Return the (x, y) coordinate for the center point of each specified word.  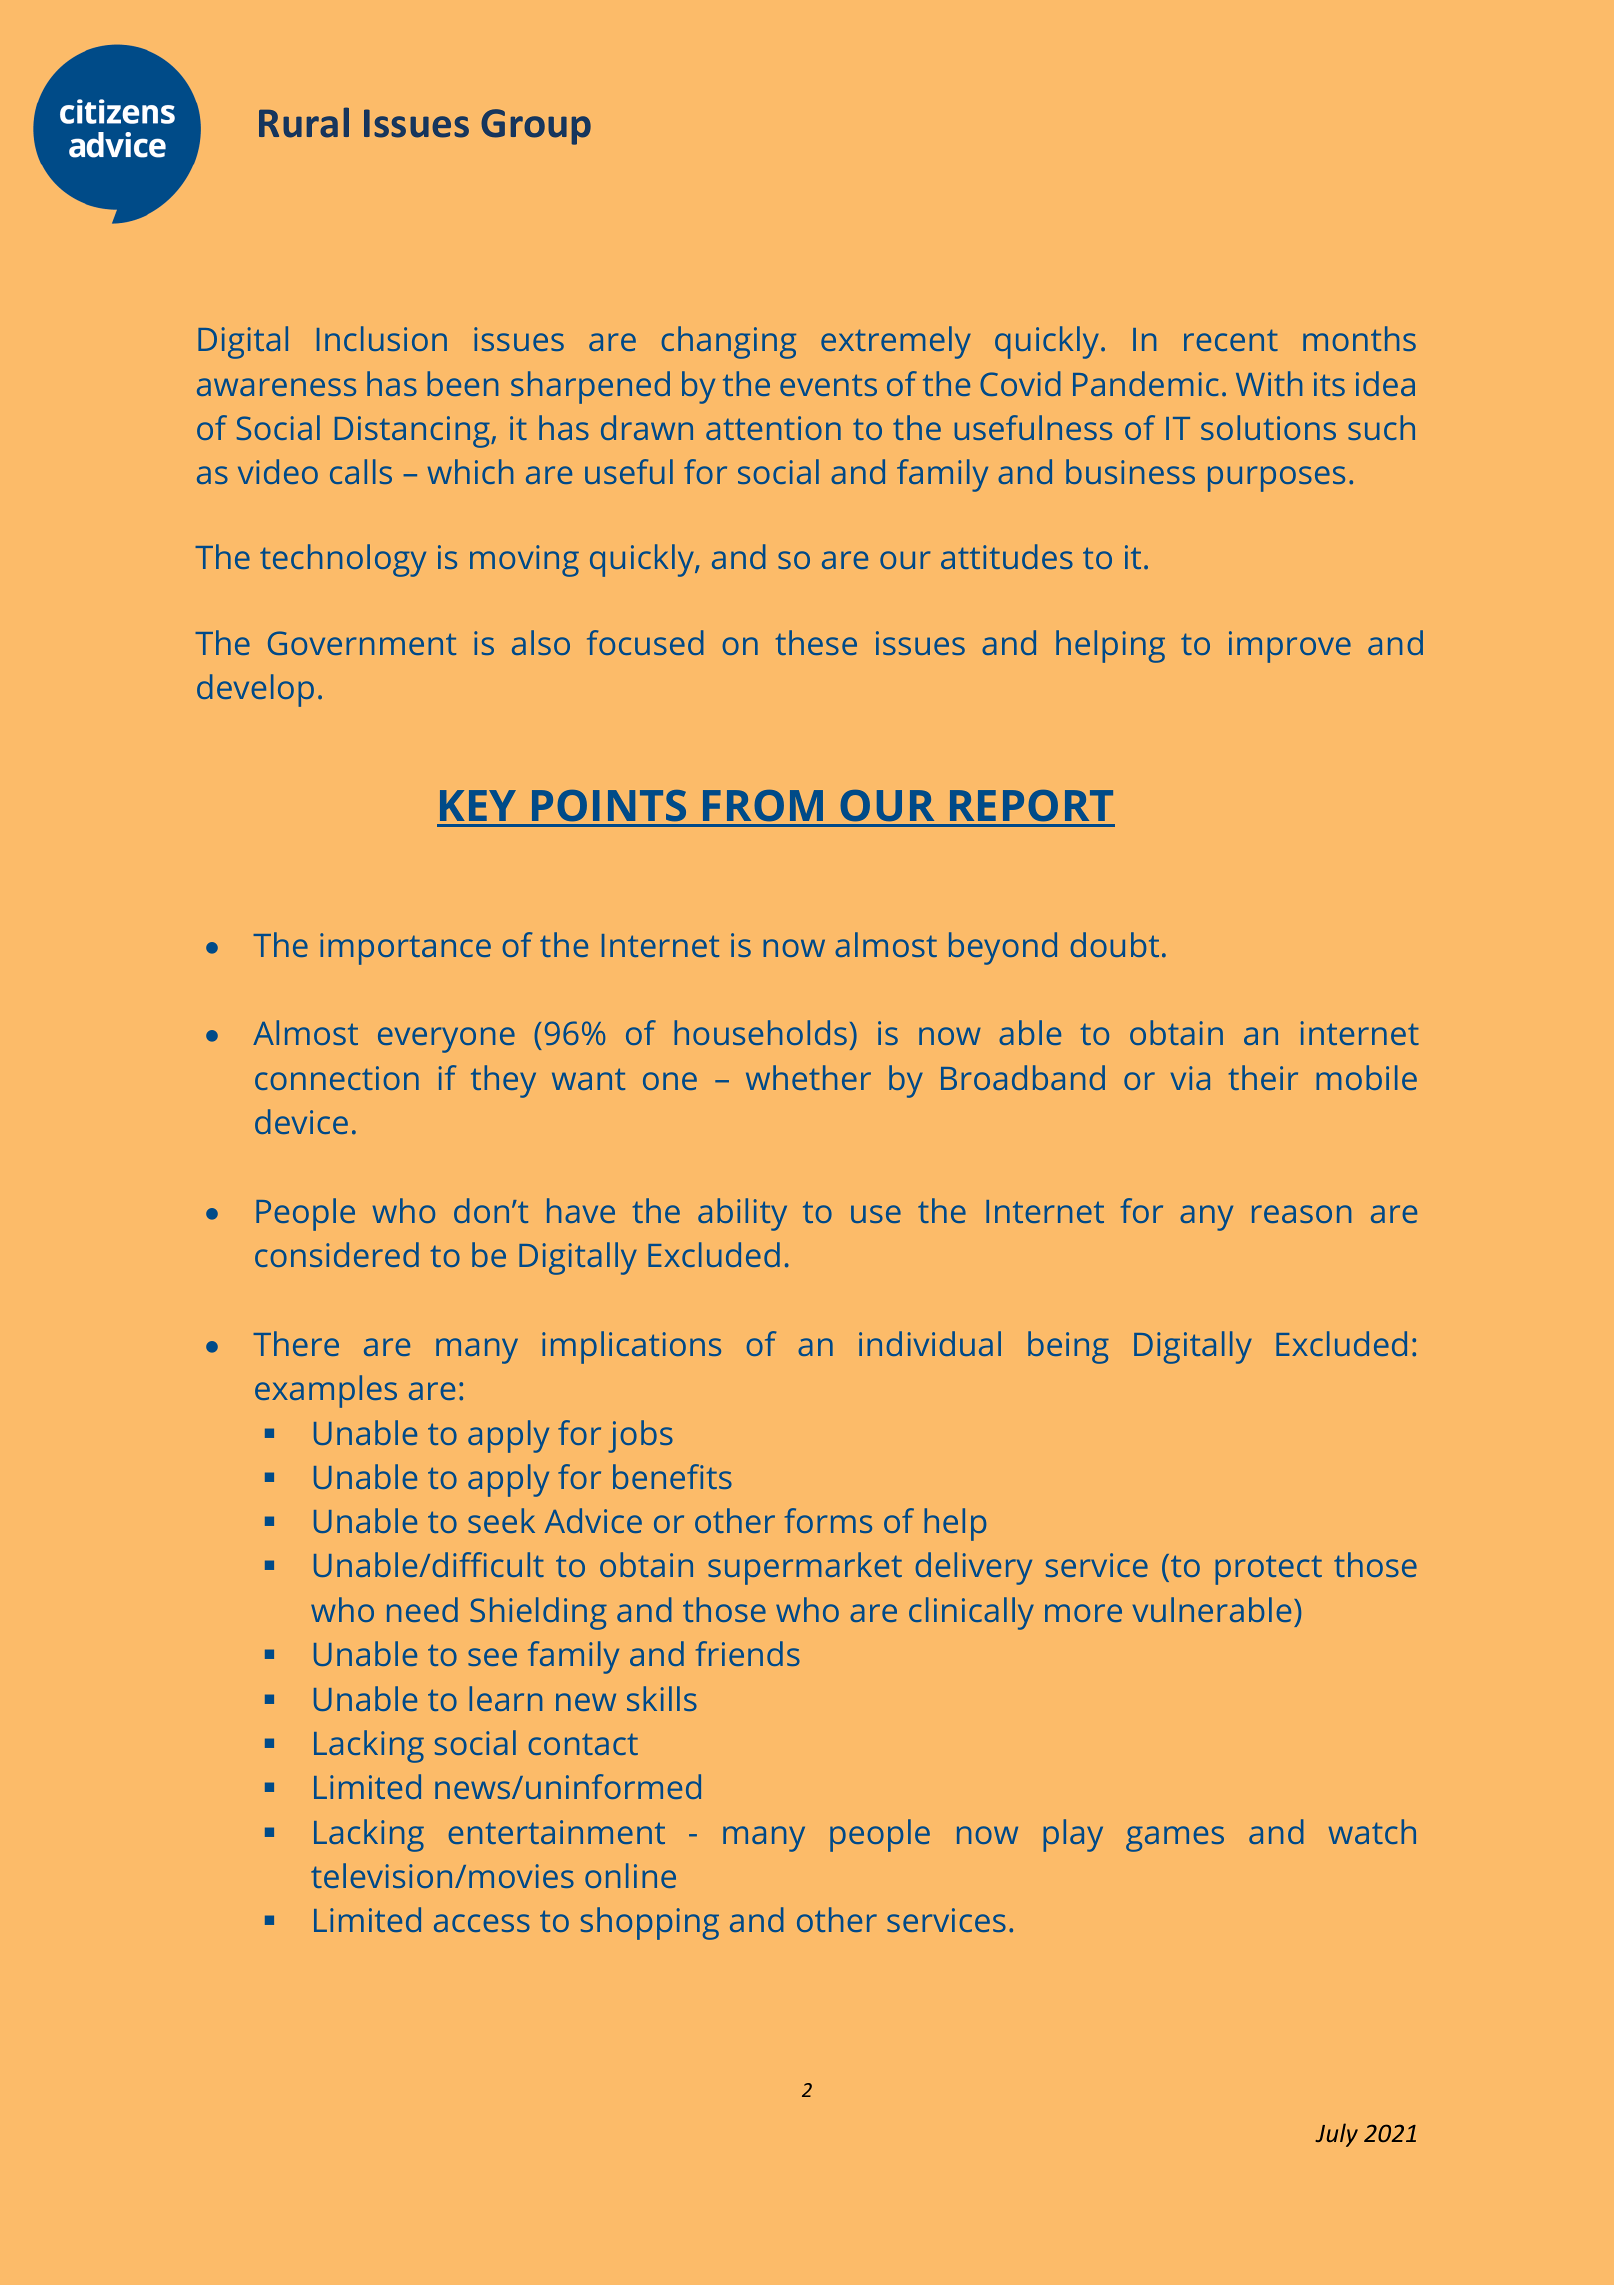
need (422, 1609)
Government (362, 643)
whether (808, 1077)
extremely (896, 342)
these (816, 642)
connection (337, 1078)
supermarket (805, 1568)
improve (1290, 647)
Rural (304, 122)
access (482, 1923)
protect (1268, 1570)
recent (1231, 340)
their (1263, 1077)
